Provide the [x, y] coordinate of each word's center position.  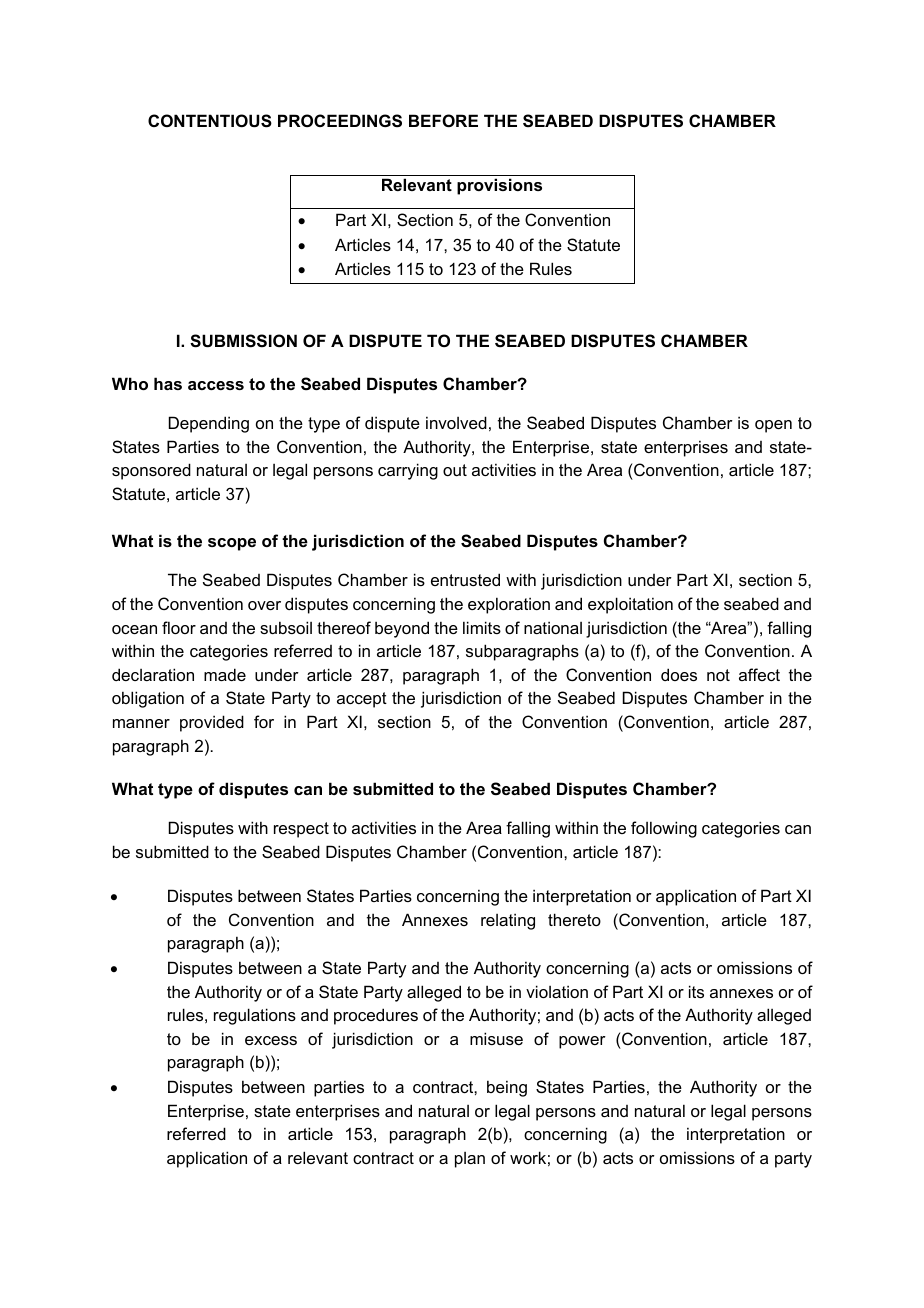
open [773, 426]
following [664, 829]
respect [301, 830]
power [582, 1042]
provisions [499, 186]
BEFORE [443, 120]
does [679, 674]
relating [508, 921]
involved [456, 422]
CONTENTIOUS [210, 121]
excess [271, 1040]
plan [470, 1160]
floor [179, 627]
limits [482, 627]
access [216, 385]
